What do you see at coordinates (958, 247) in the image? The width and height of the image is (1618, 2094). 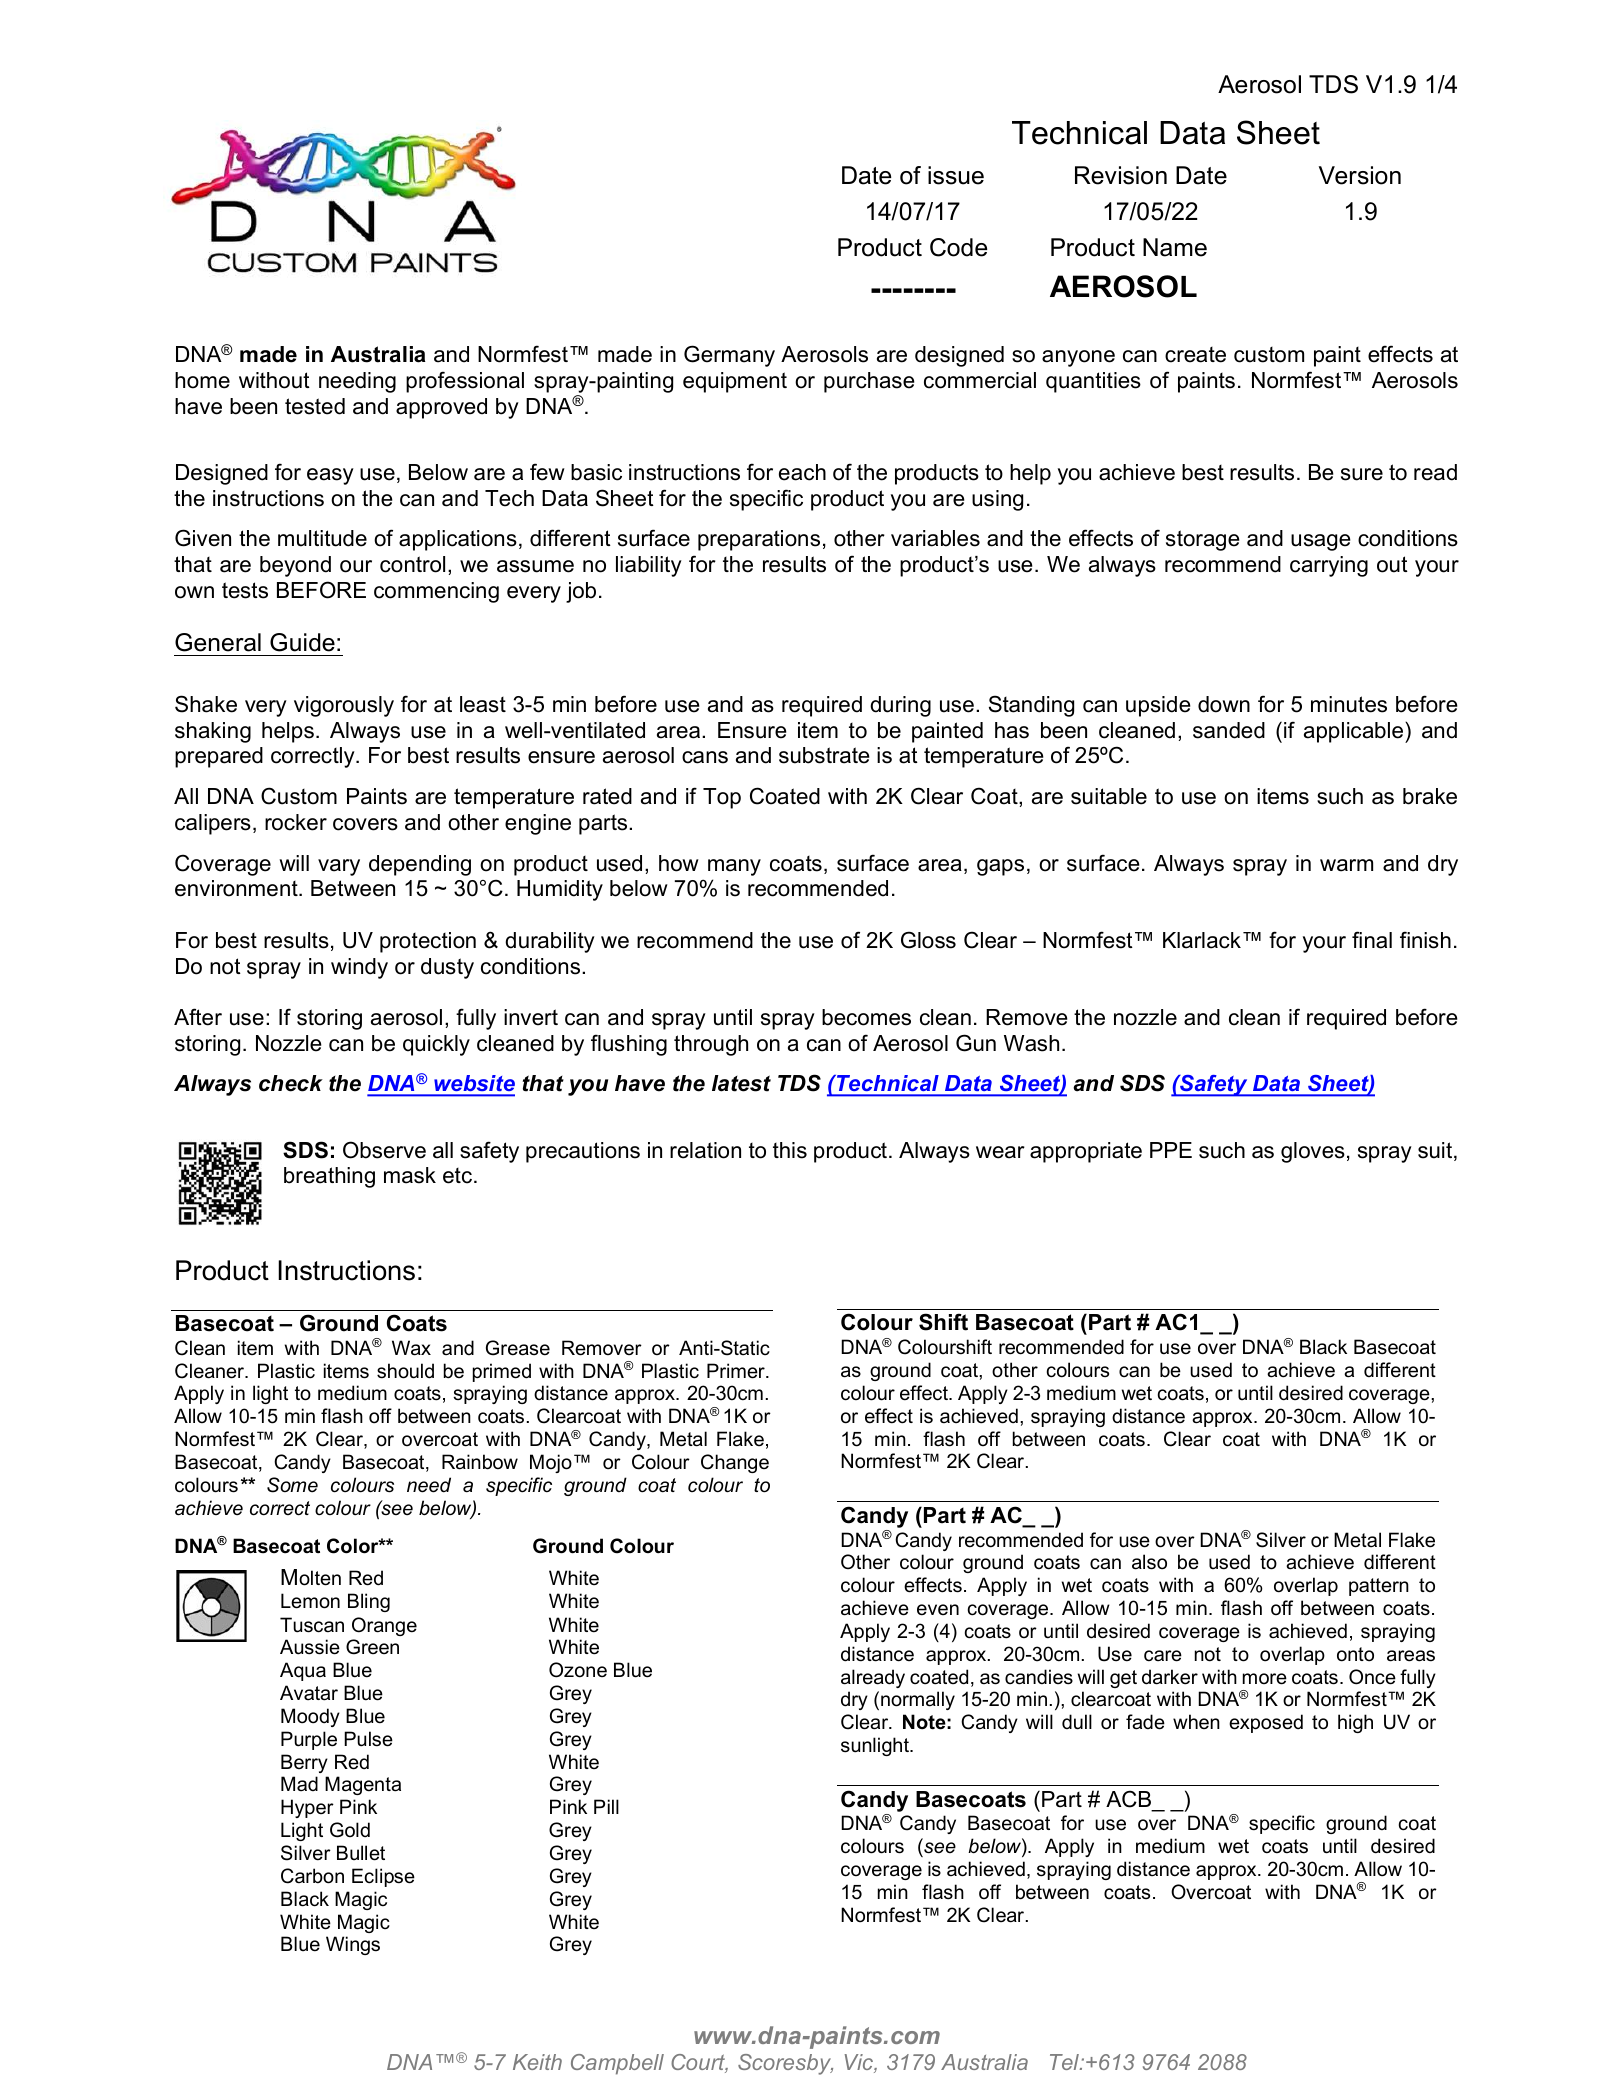 I see `Code` at bounding box center [958, 247].
